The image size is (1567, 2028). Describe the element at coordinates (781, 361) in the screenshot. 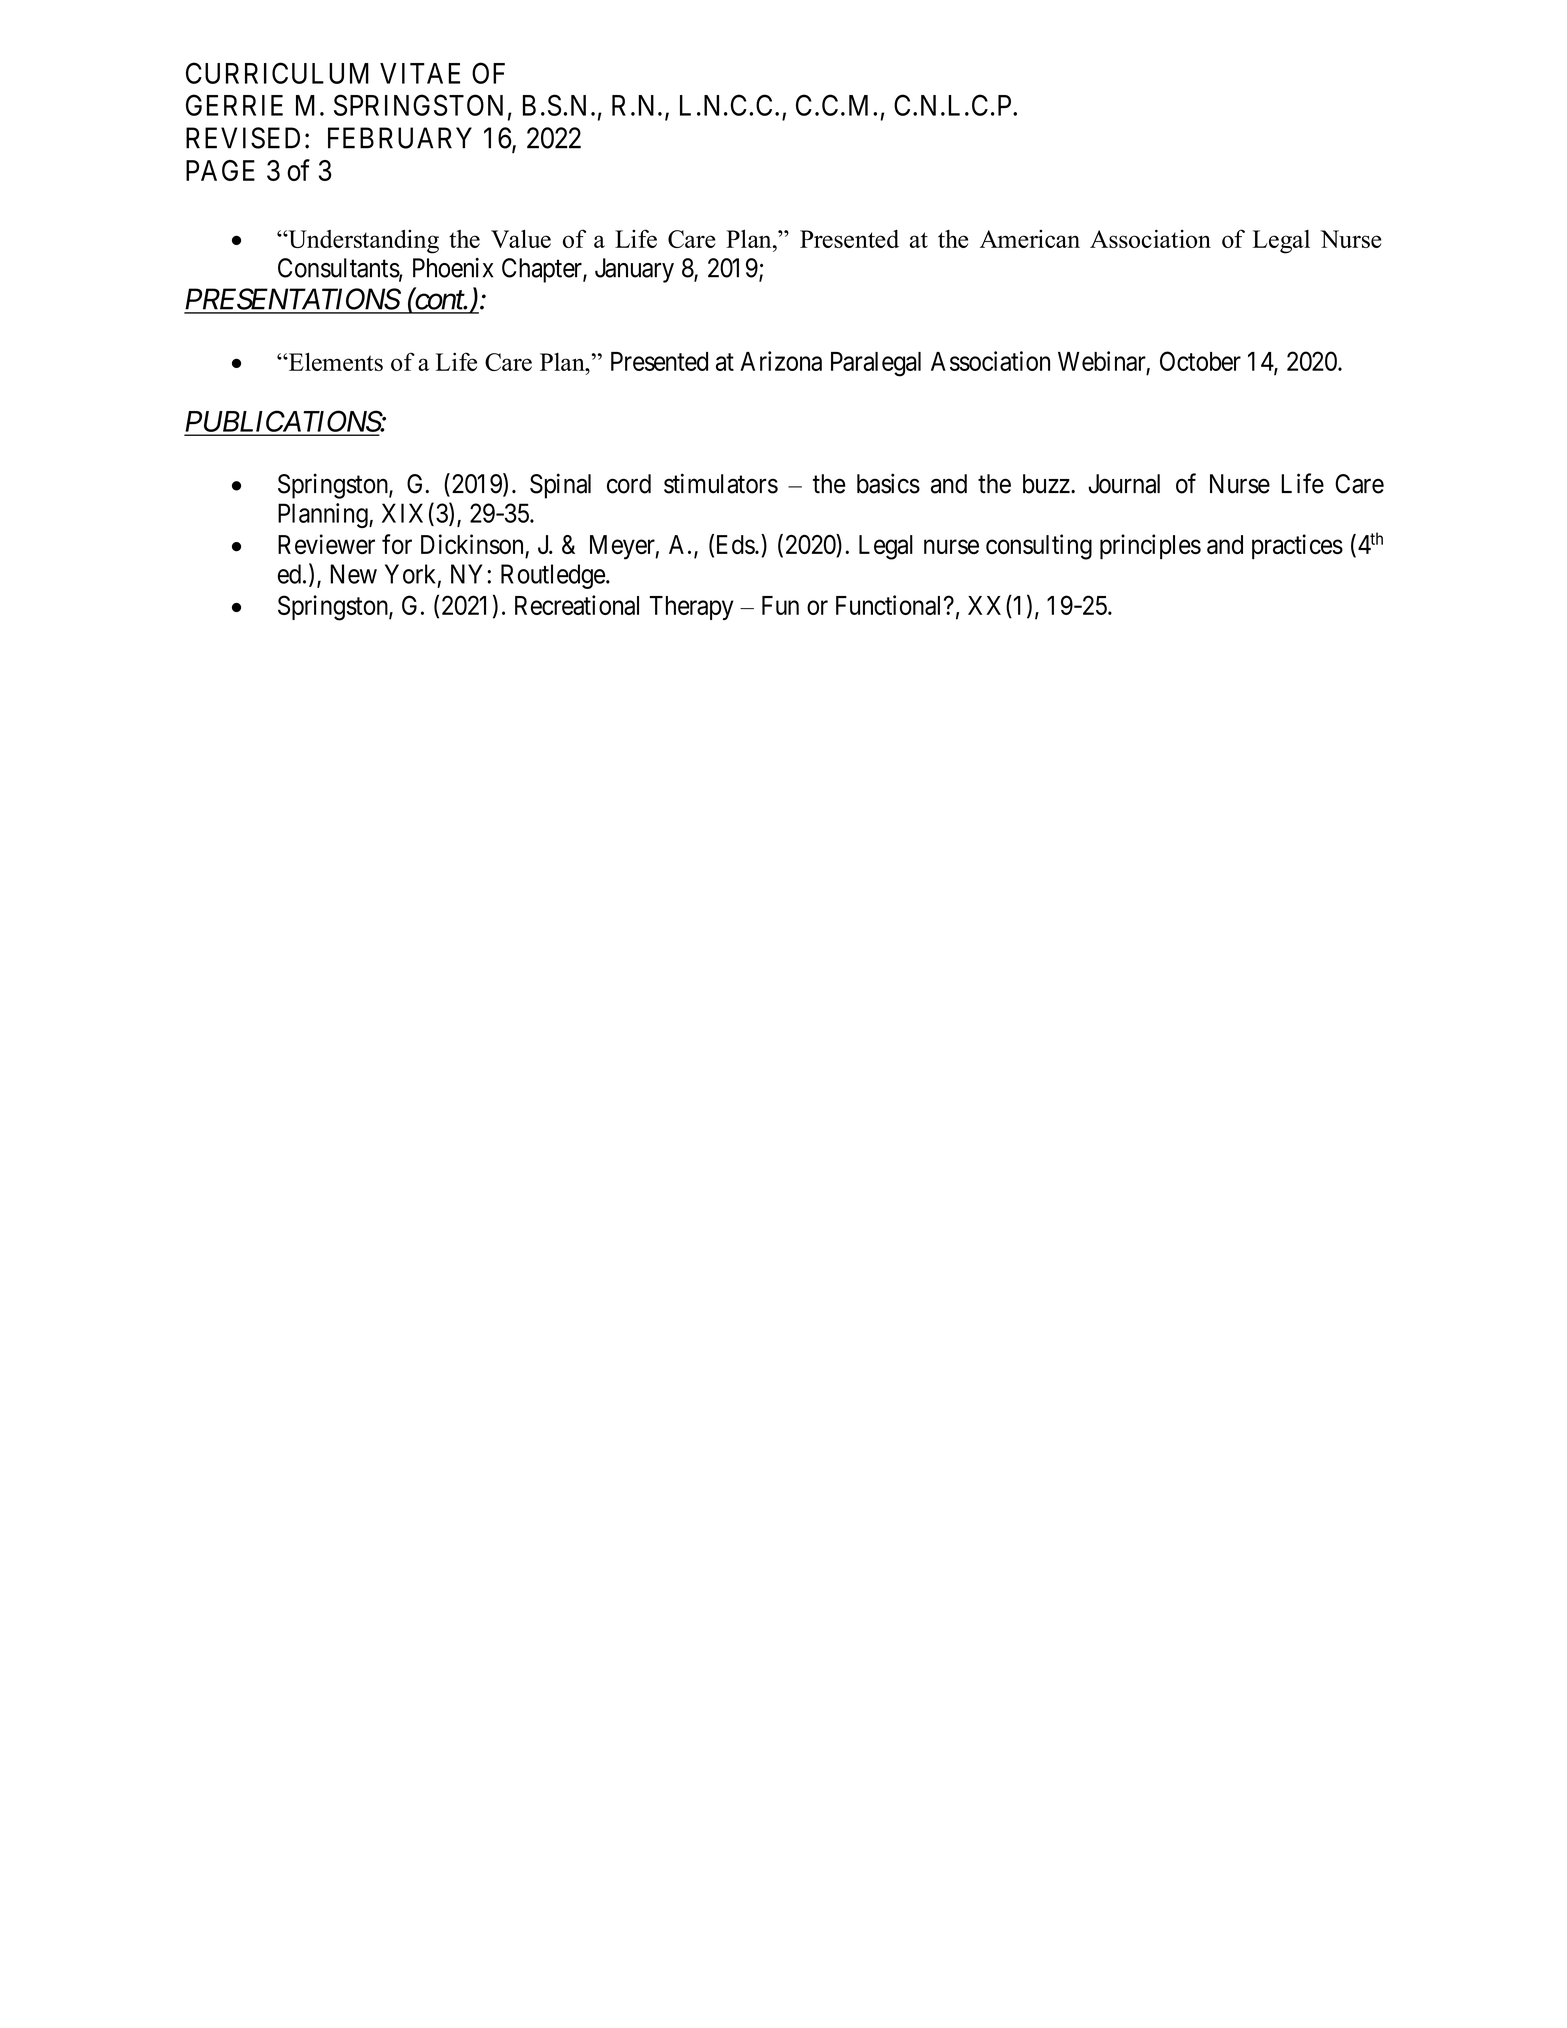

I see `Arizona` at that location.
